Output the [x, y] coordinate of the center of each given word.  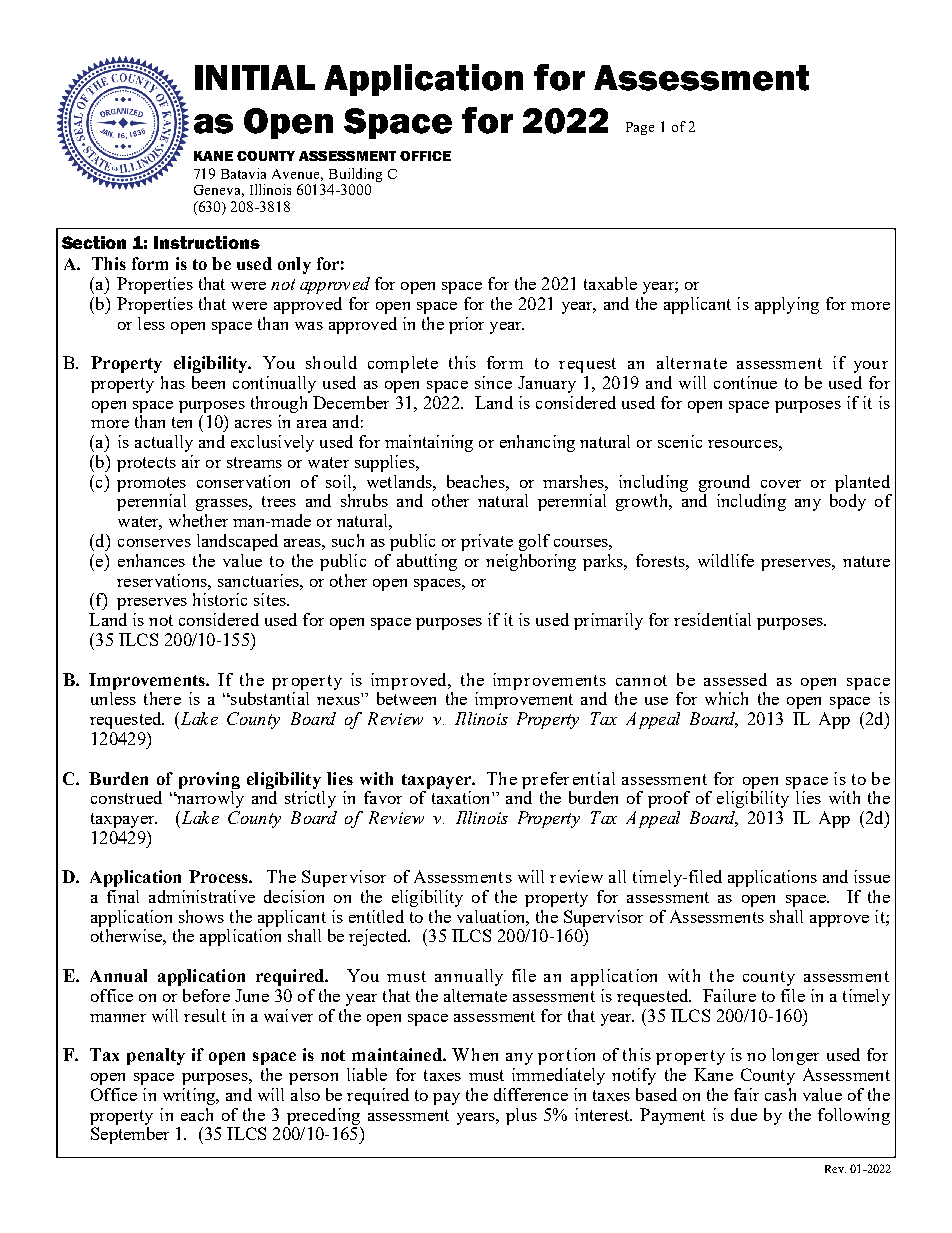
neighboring [531, 562]
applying [787, 305]
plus [521, 1116]
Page [640, 128]
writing [190, 1096]
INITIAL [255, 77]
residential [712, 619]
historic [220, 599]
